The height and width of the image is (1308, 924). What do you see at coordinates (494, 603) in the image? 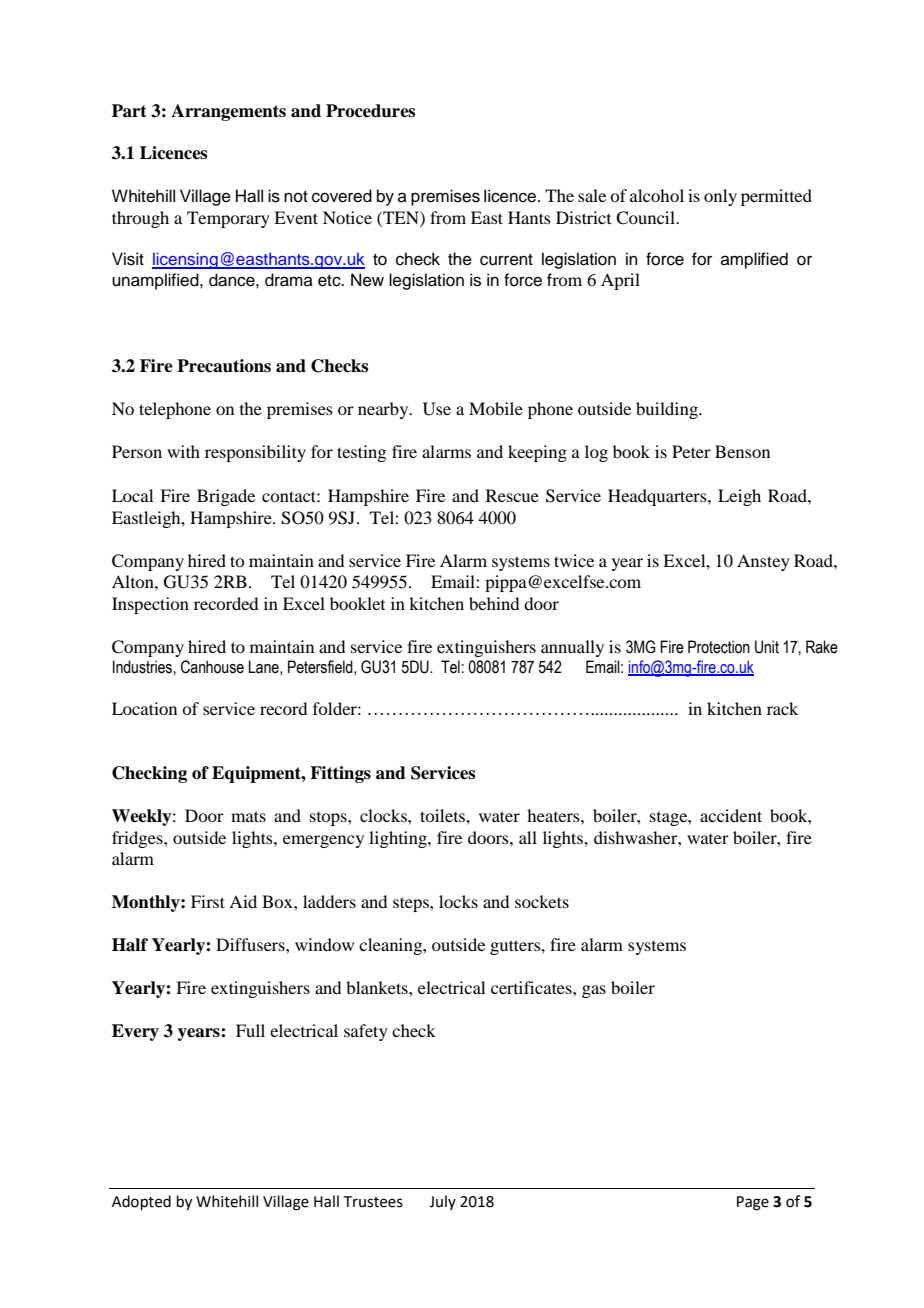
I see `behind` at bounding box center [494, 603].
